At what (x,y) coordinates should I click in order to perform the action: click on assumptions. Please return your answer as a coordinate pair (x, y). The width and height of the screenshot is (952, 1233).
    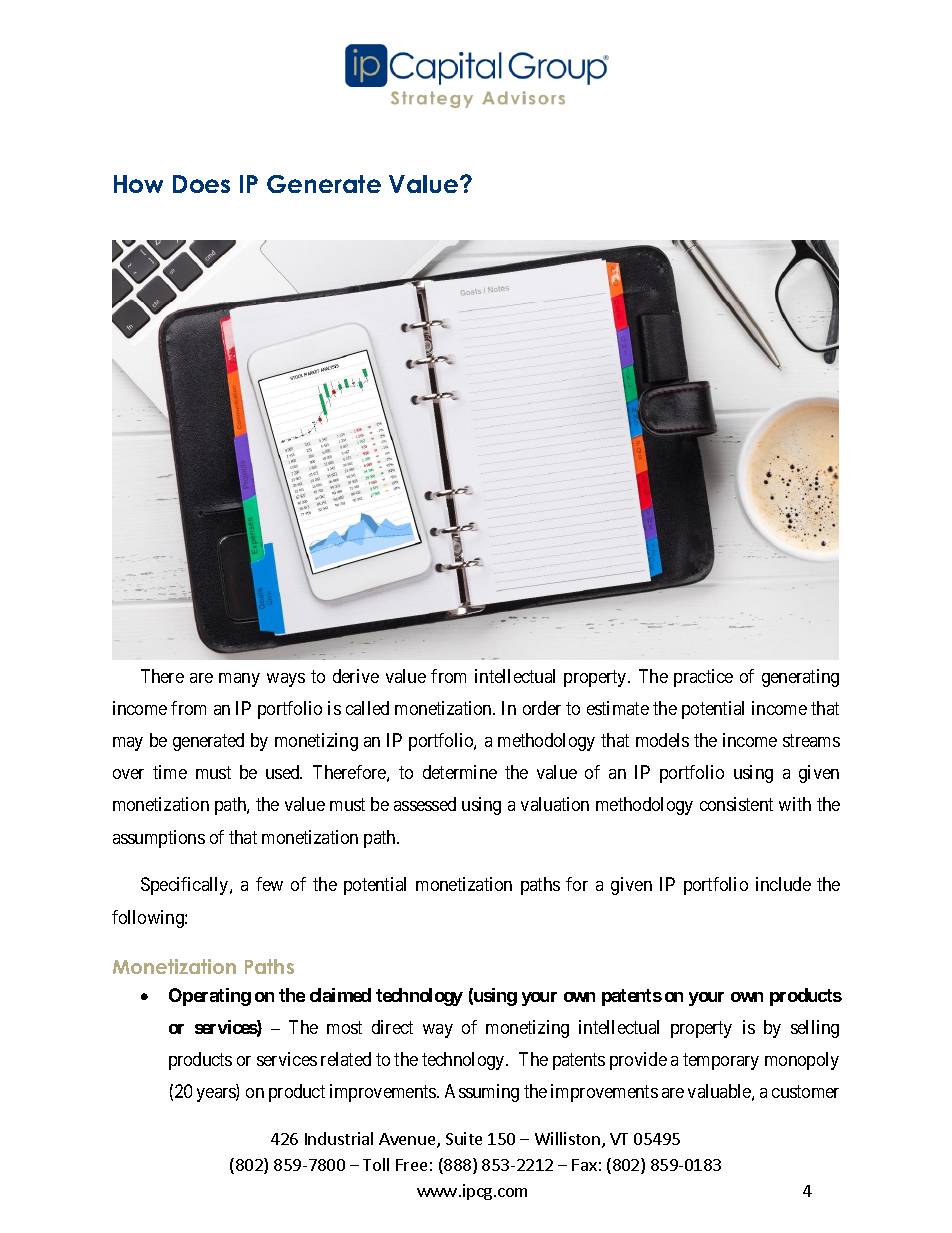
    Looking at the image, I should click on (159, 839).
